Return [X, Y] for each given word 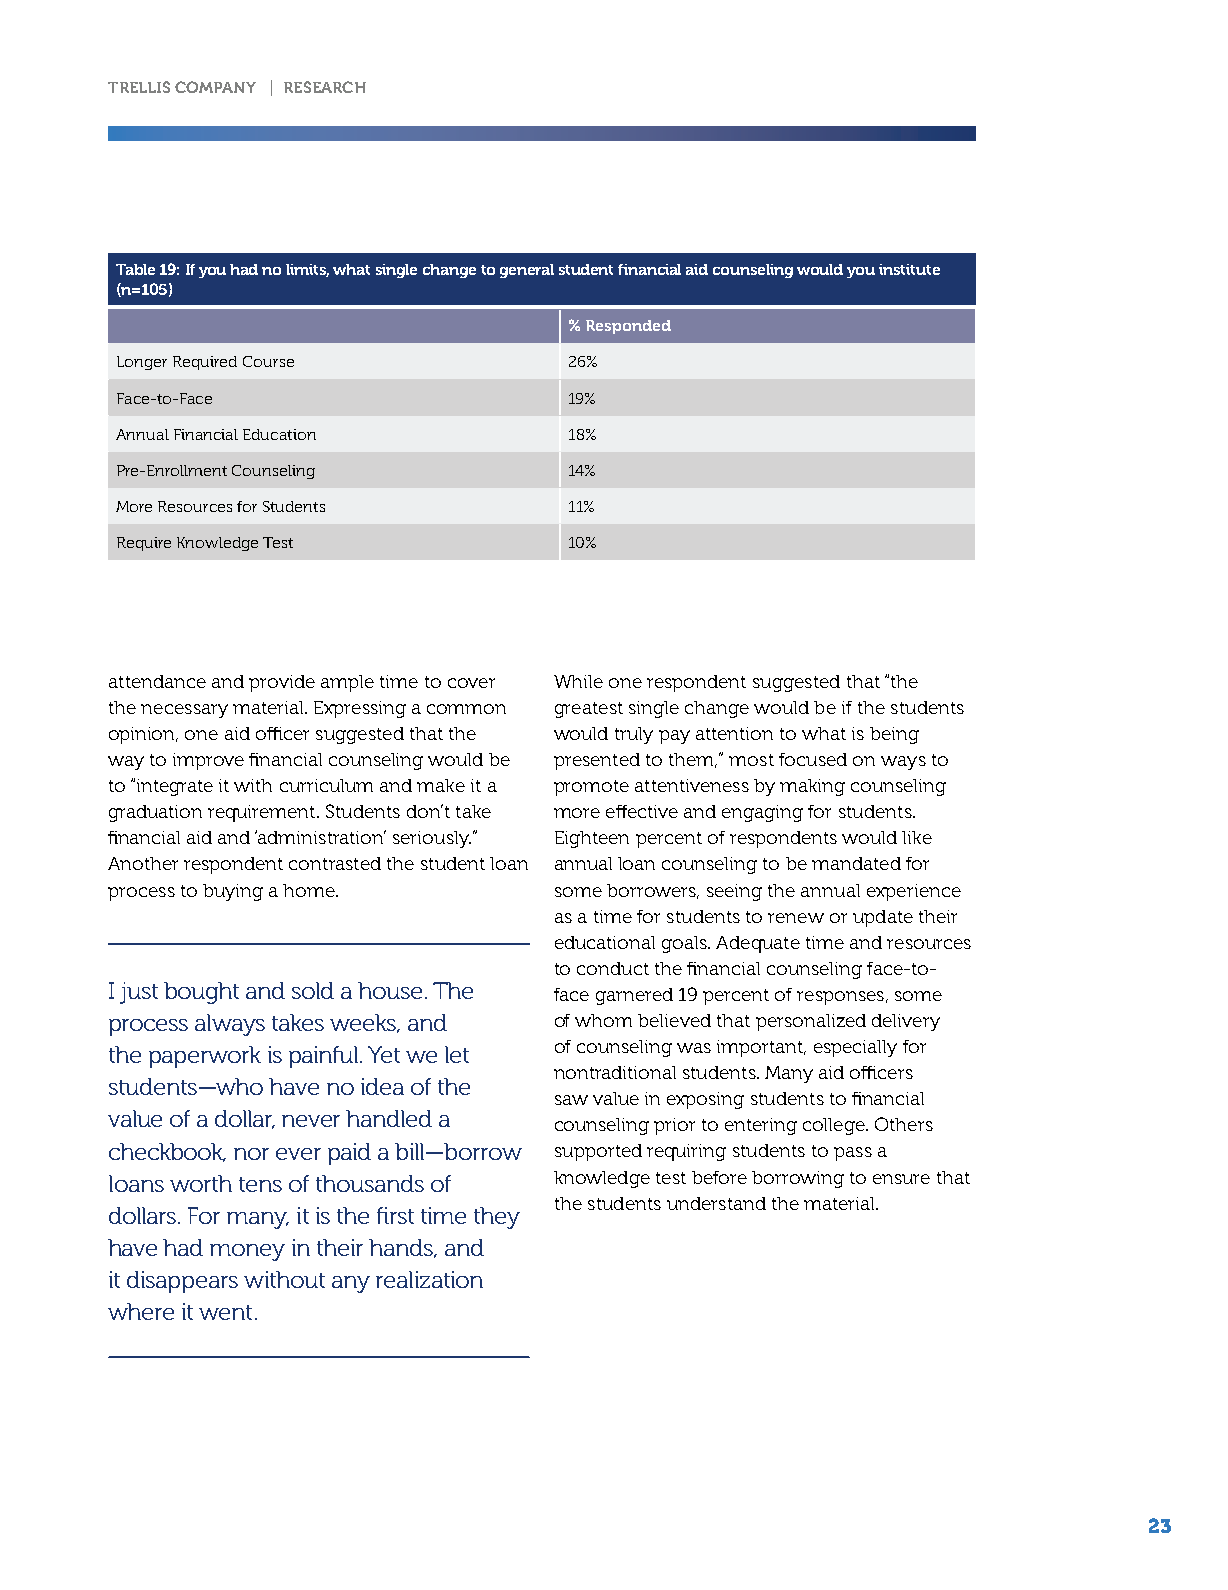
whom [603, 1020]
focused [813, 759]
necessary [184, 711]
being [894, 735]
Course [268, 361]
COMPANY [215, 87]
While [578, 681]
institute [909, 269]
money [247, 1252]
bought [201, 993]
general [527, 271]
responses [840, 998]
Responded [628, 327]
